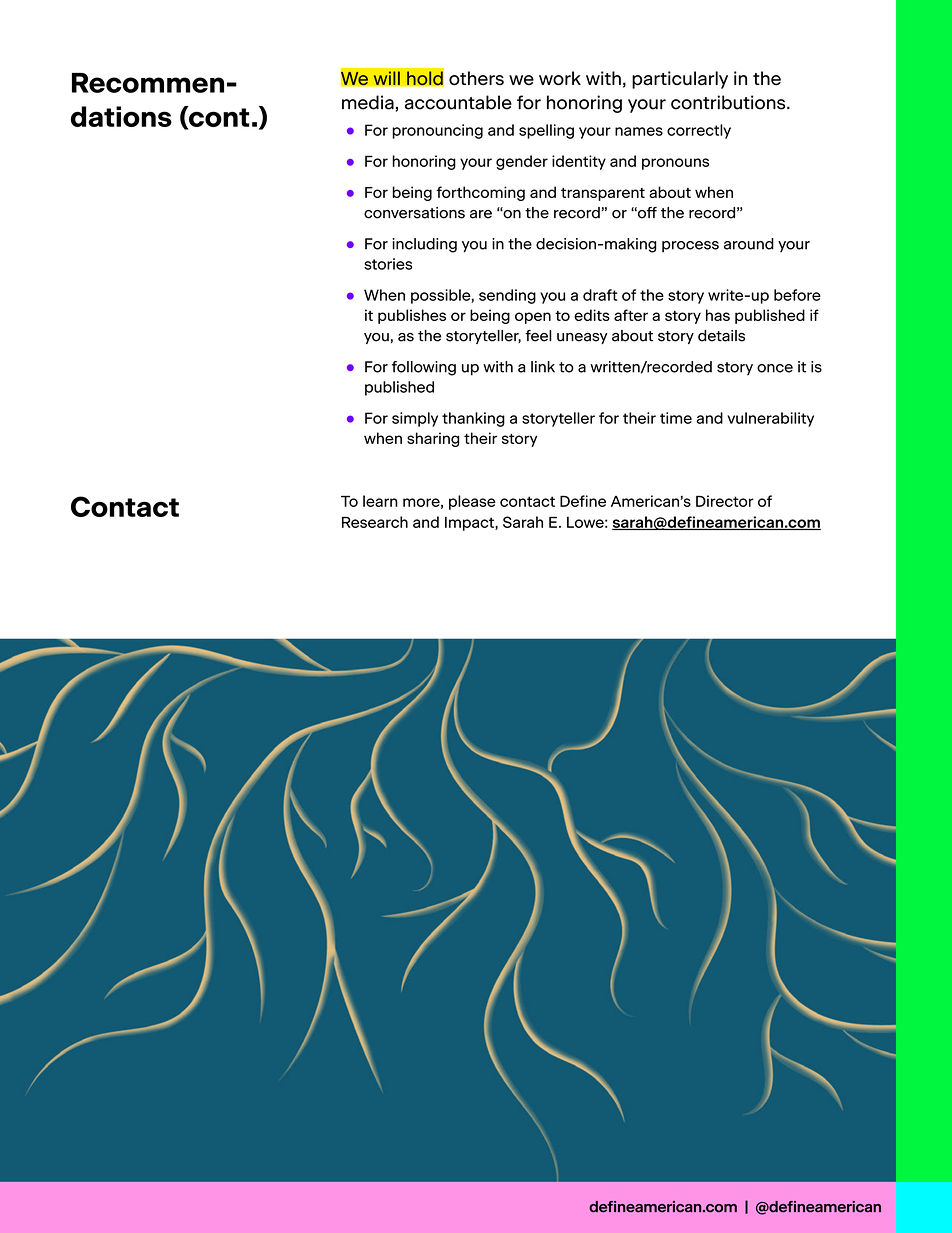 Image resolution: width=952 pixels, height=1233 pixels. What do you see at coordinates (600, 295) in the page?
I see `draft` at bounding box center [600, 295].
